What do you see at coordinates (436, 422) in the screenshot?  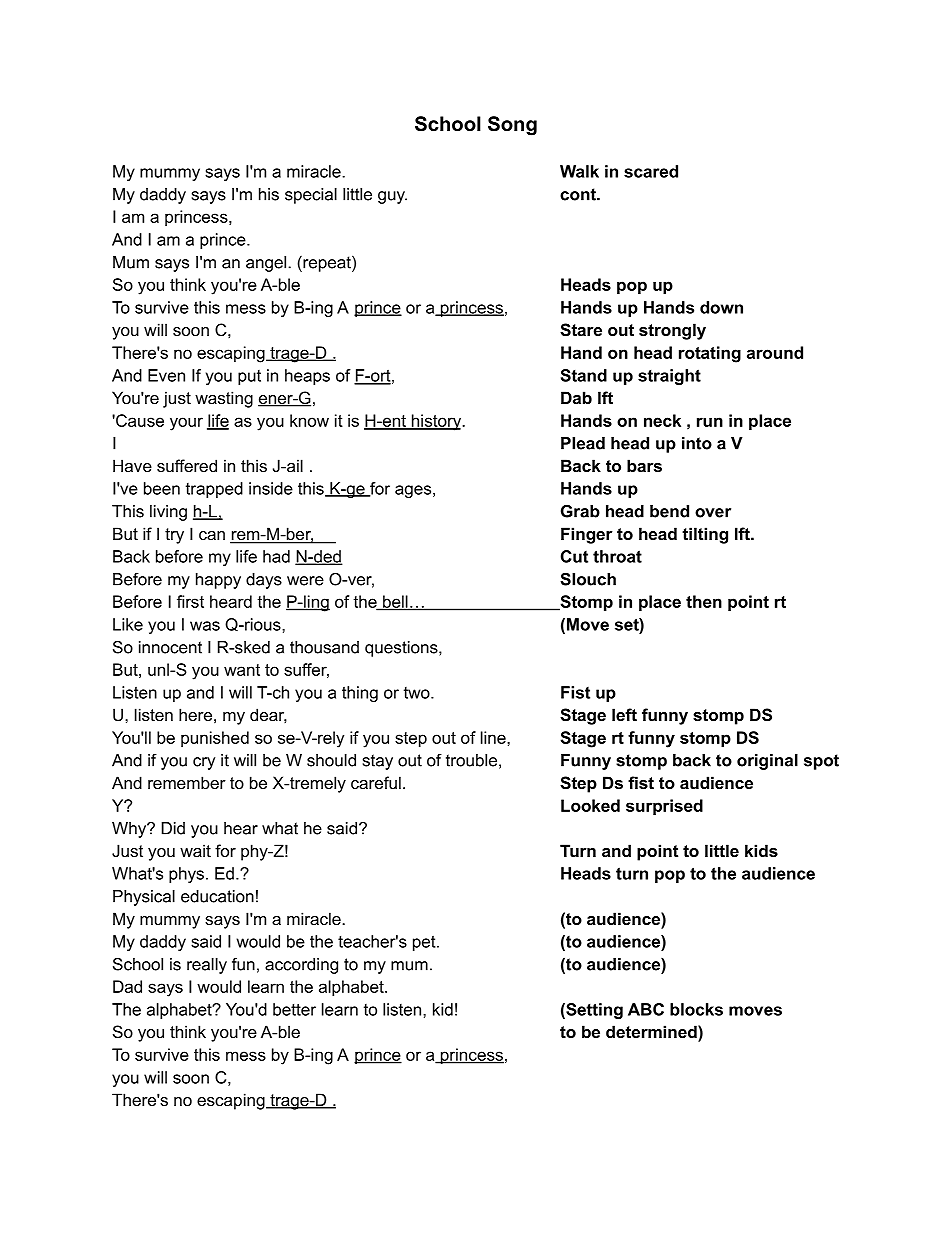 I see `history` at bounding box center [436, 422].
